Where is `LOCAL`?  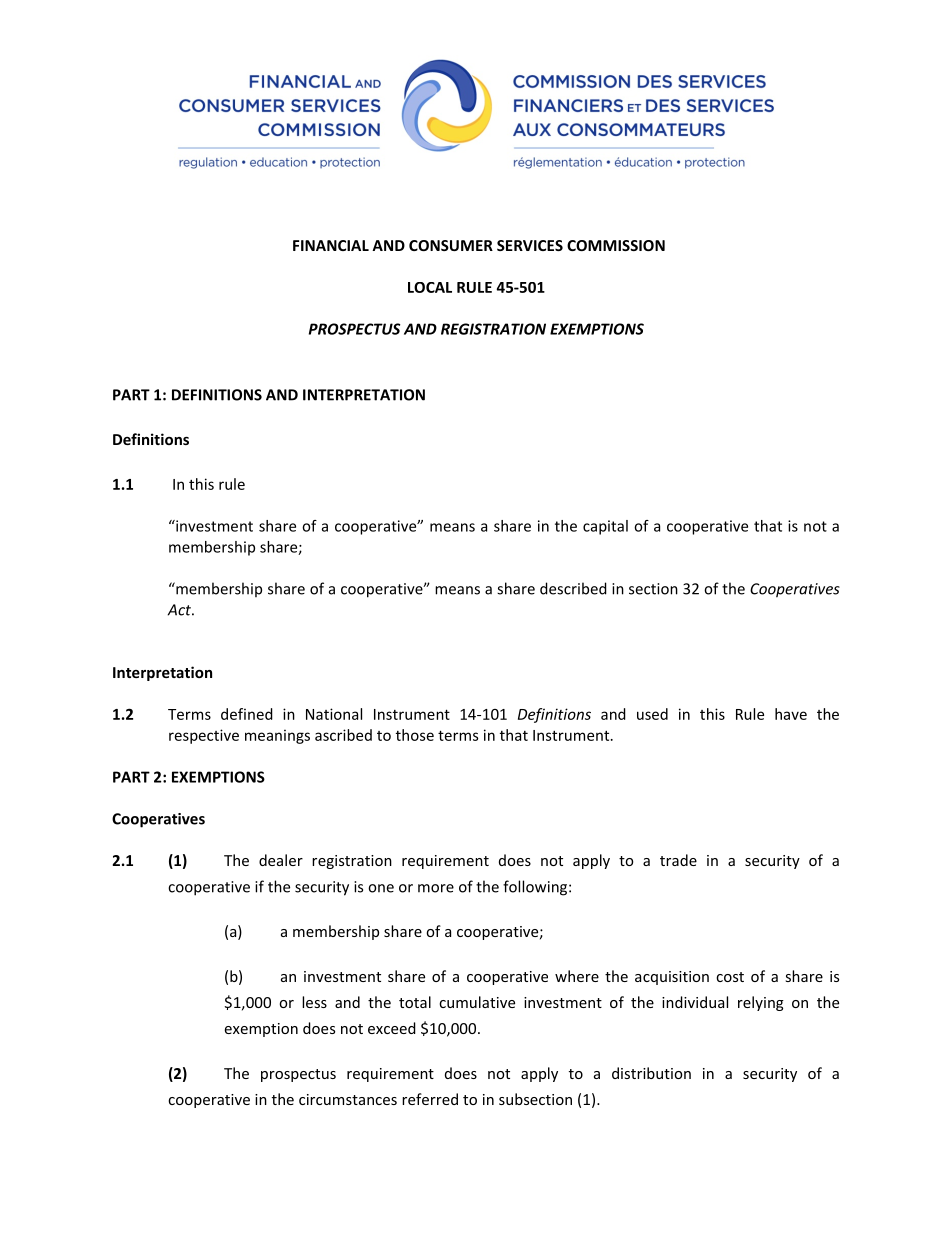 LOCAL is located at coordinates (430, 287).
